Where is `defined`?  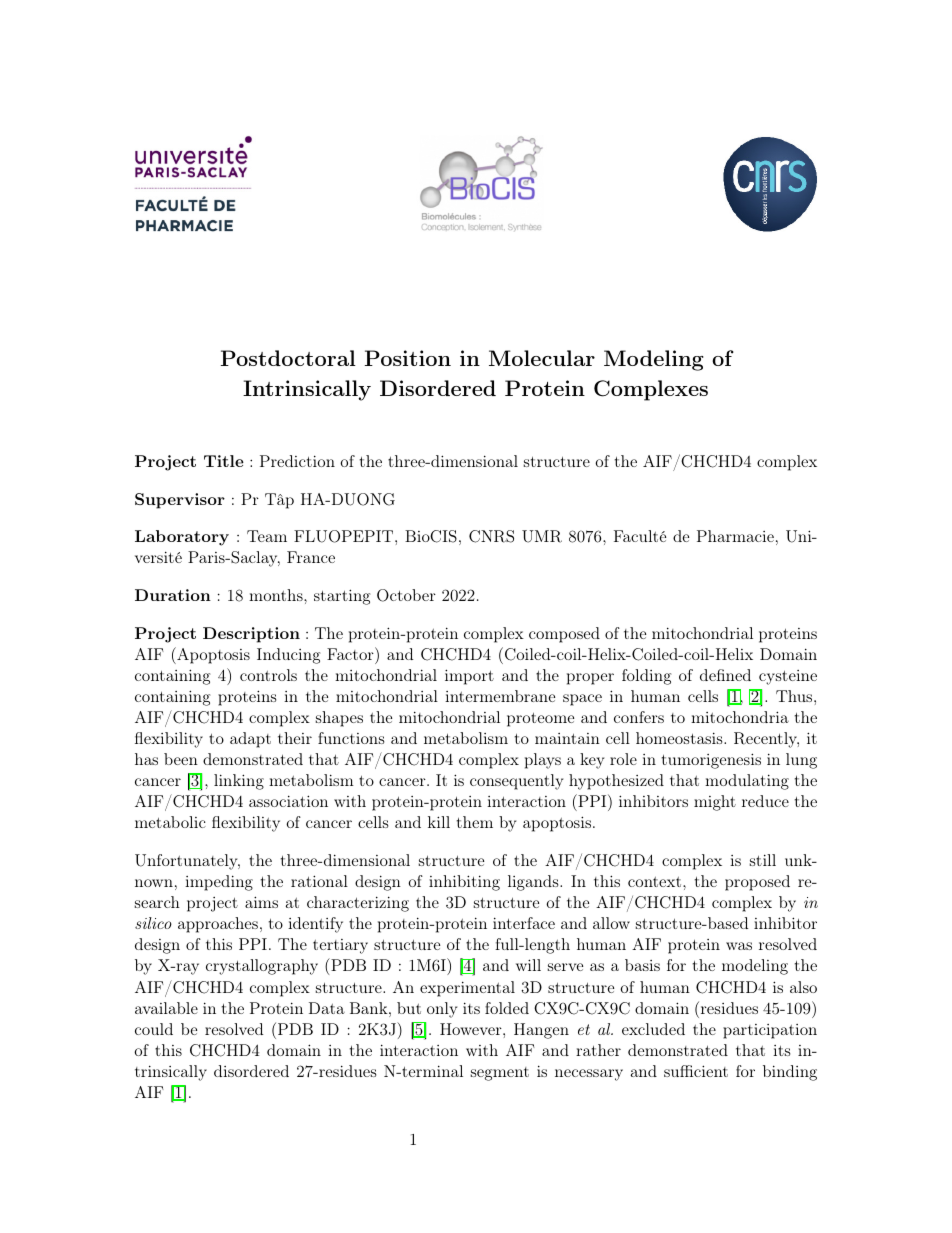 defined is located at coordinates (725, 675).
